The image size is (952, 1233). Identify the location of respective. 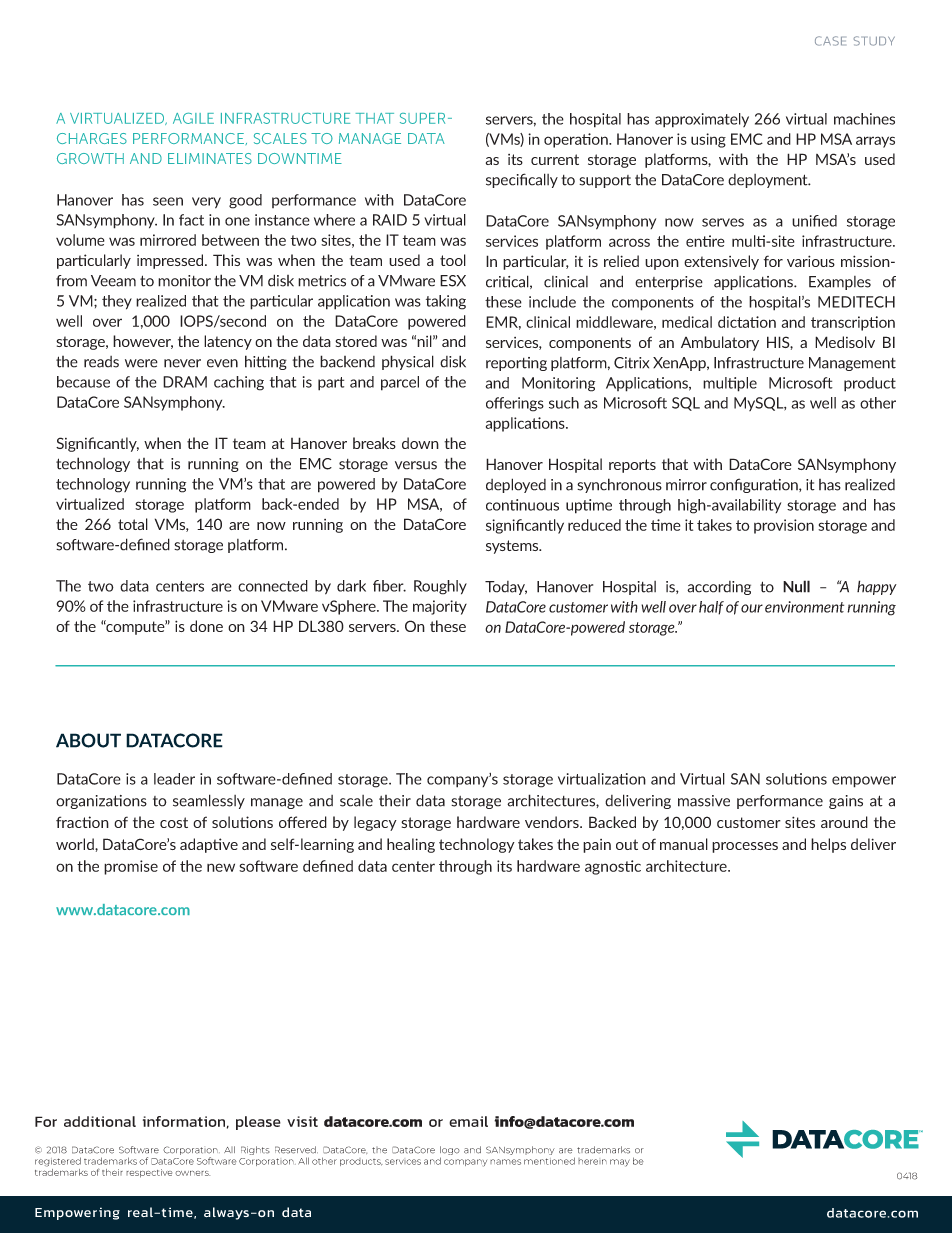
(149, 1173).
